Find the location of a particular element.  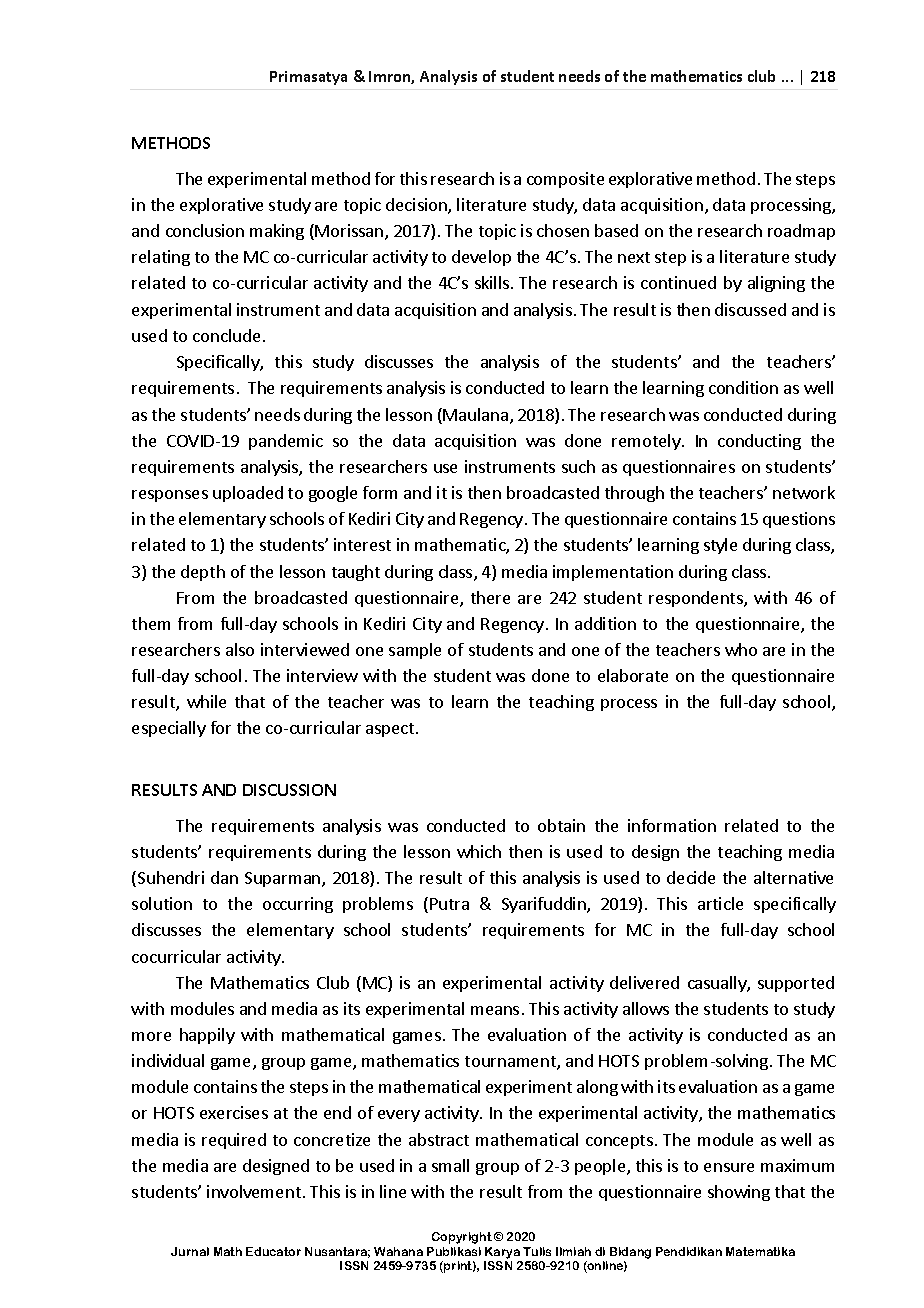

conclusion is located at coordinates (205, 230).
